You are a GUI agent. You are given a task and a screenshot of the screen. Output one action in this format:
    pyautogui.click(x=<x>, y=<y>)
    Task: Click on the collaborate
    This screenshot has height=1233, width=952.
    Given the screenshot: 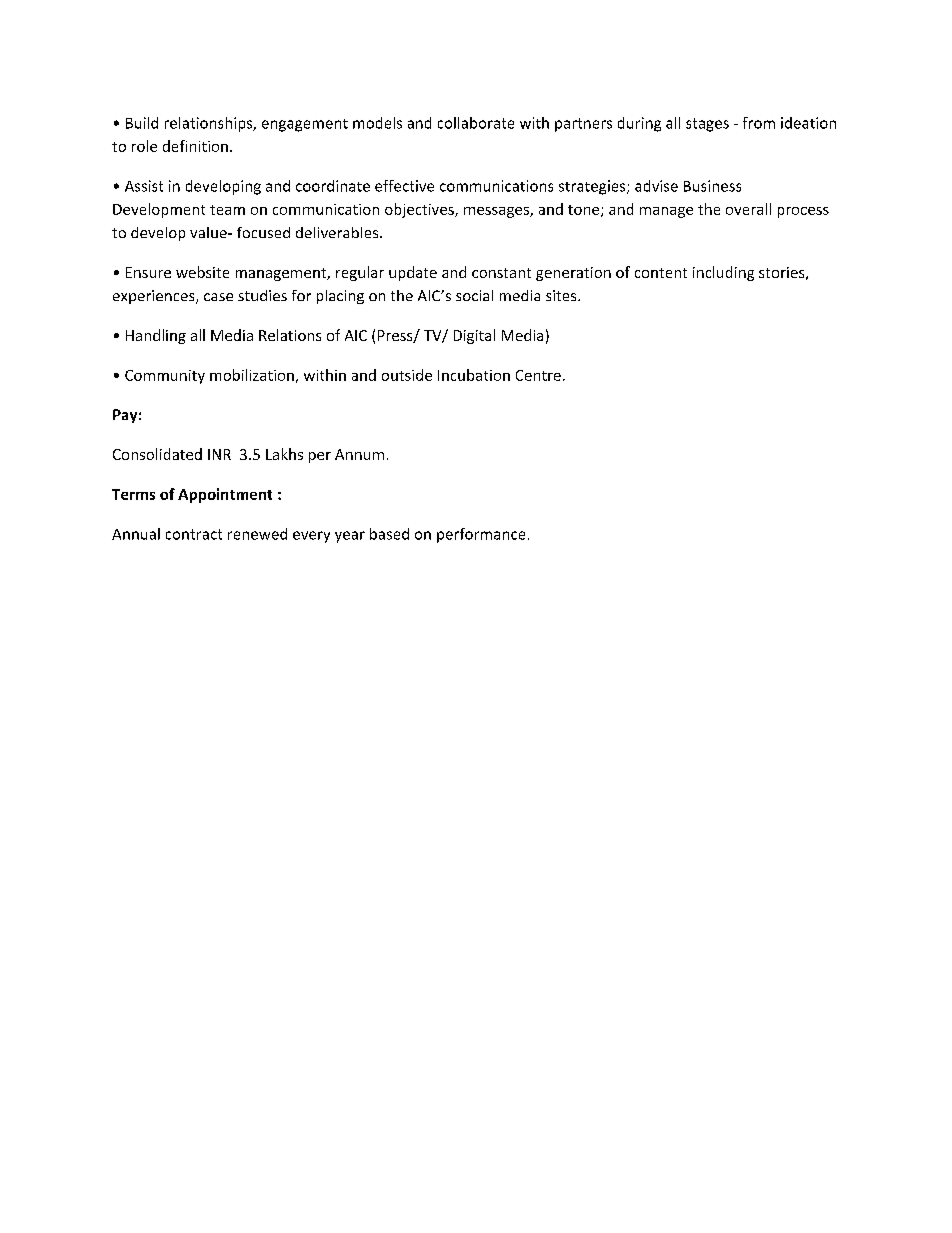 What is the action you would take?
    pyautogui.click(x=476, y=123)
